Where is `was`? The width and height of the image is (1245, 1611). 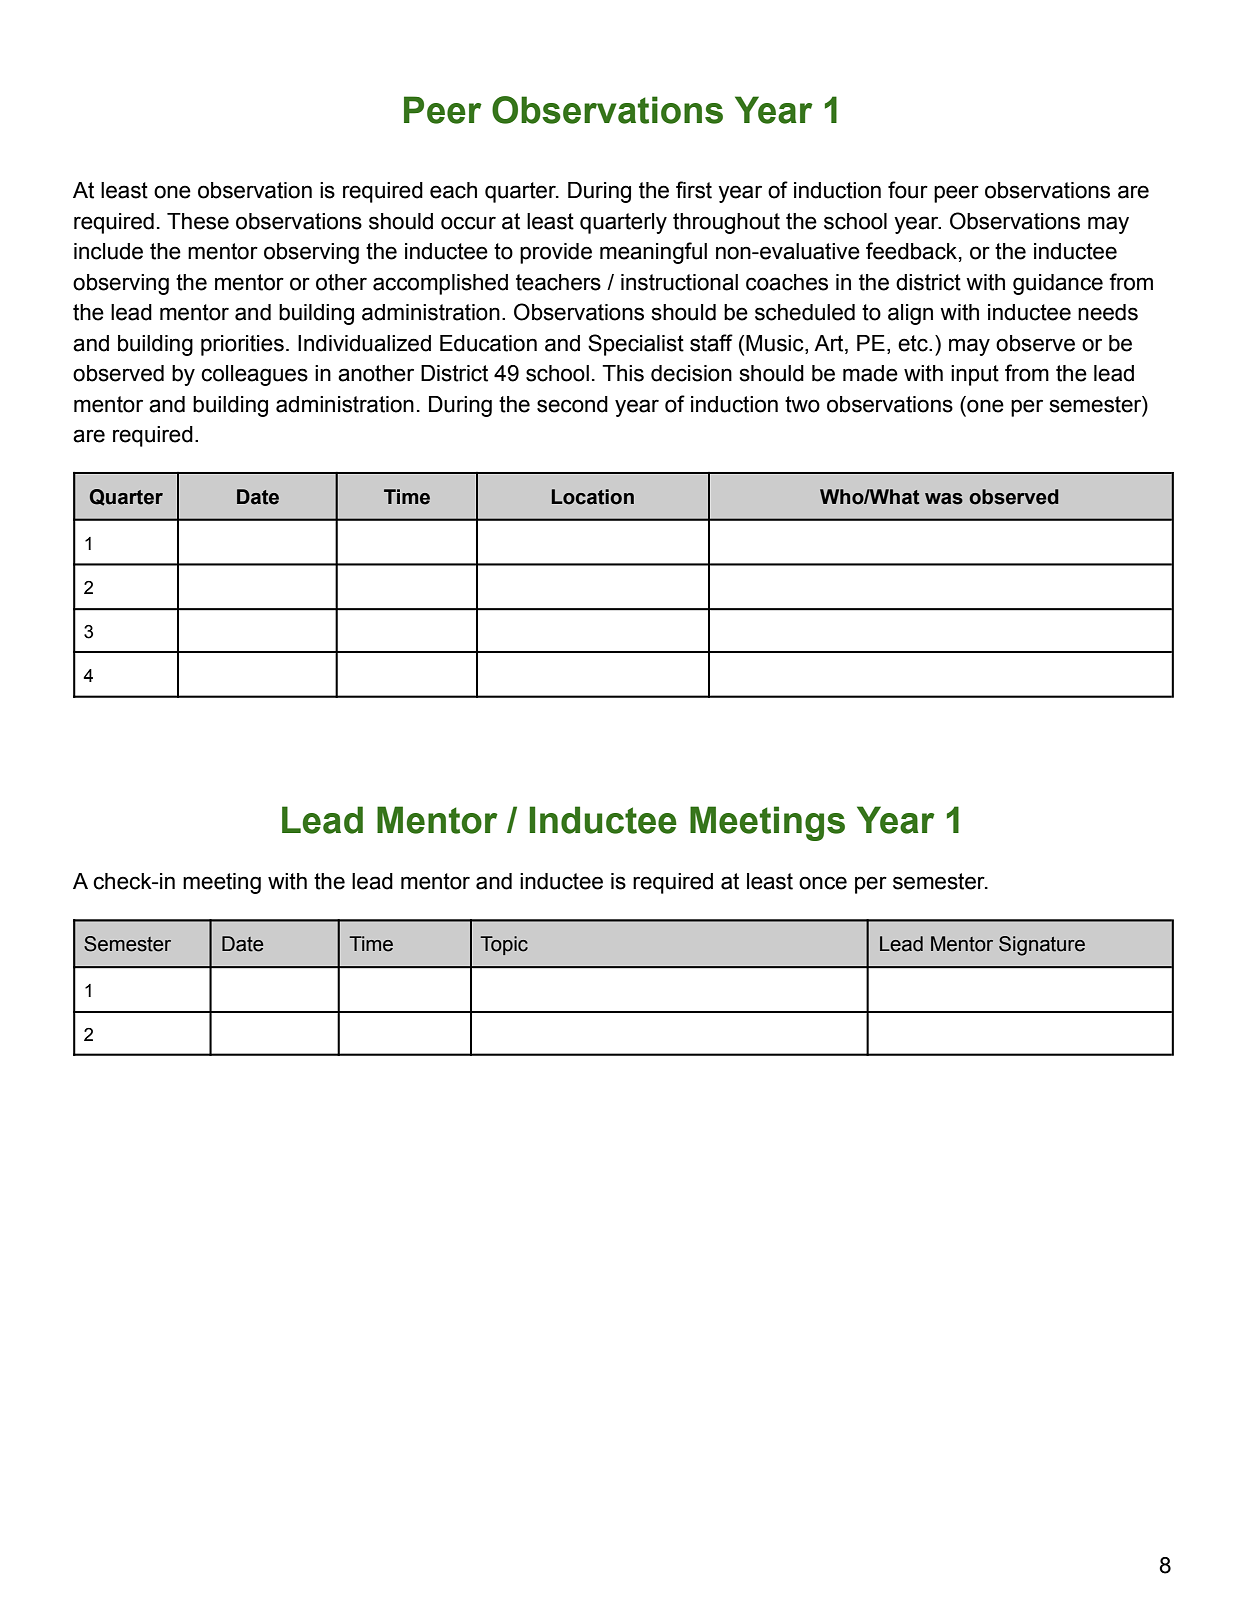 was is located at coordinates (944, 499).
